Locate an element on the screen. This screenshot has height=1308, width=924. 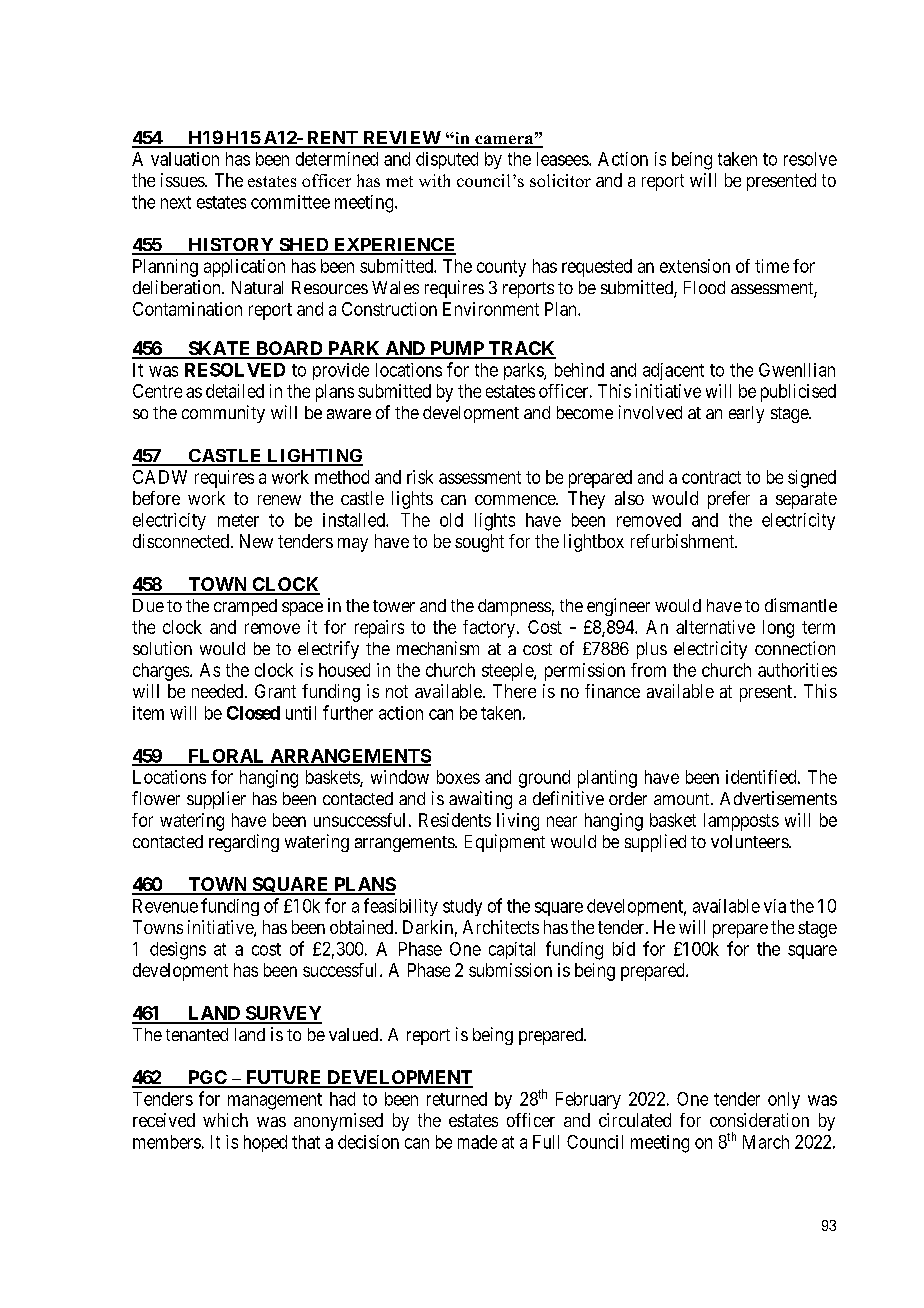
valuation is located at coordinates (185, 159).
